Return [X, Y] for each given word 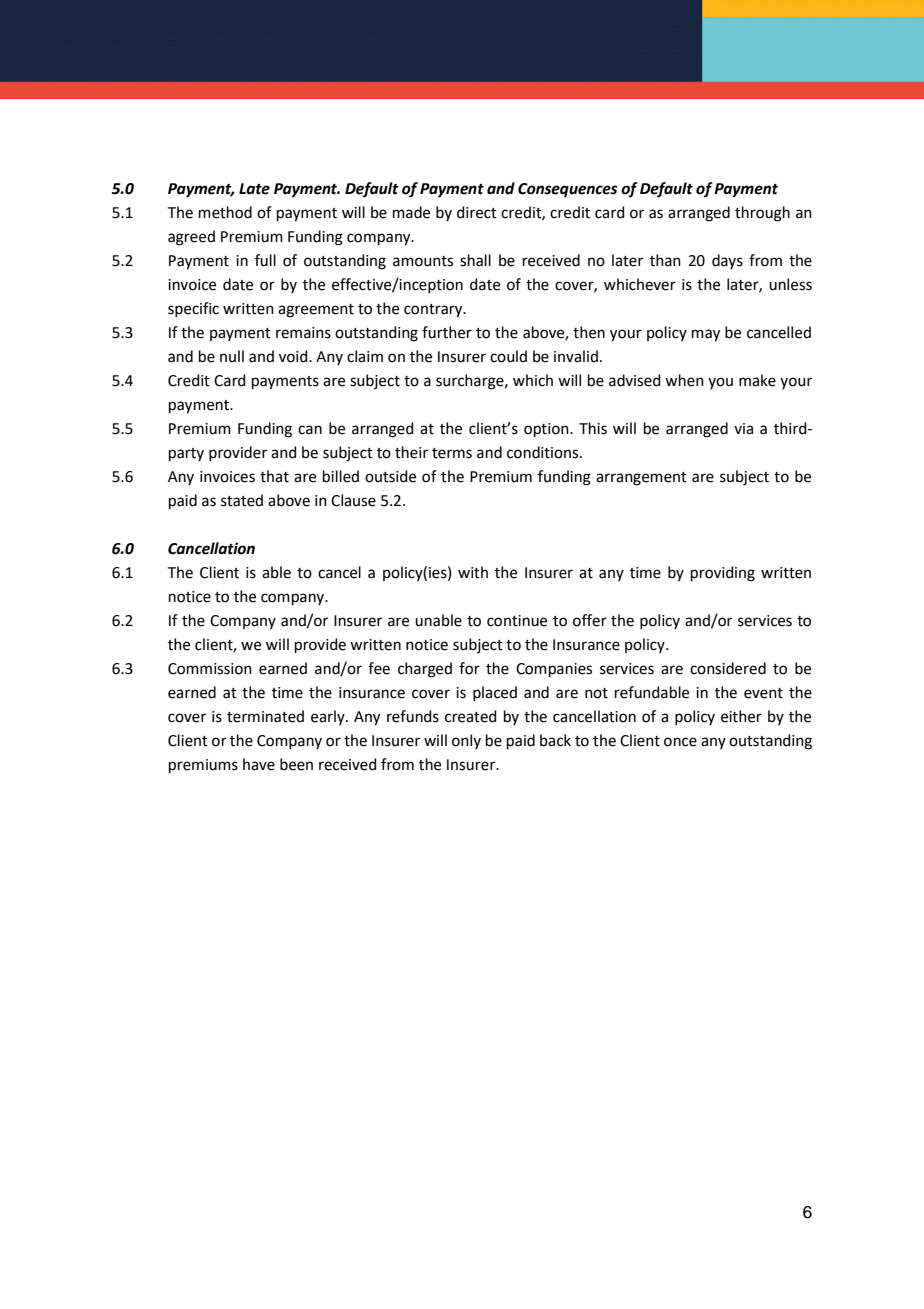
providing [723, 574]
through [762, 214]
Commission [210, 669]
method [225, 212]
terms [452, 453]
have [259, 764]
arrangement [641, 479]
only [466, 741]
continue [517, 621]
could [508, 356]
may [706, 335]
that [274, 476]
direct [477, 212]
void [294, 356]
